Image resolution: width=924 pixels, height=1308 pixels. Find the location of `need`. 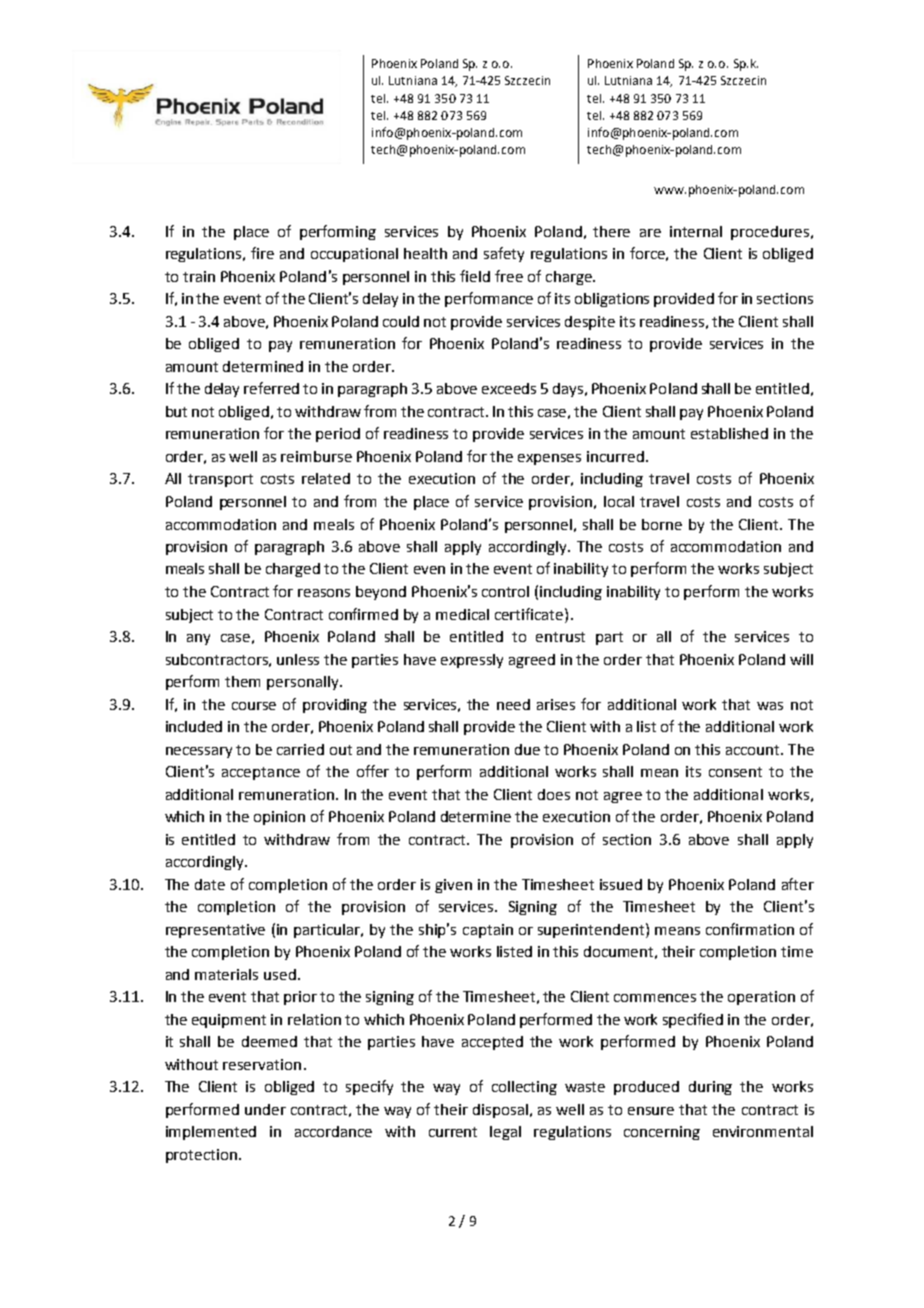

need is located at coordinates (513, 704).
